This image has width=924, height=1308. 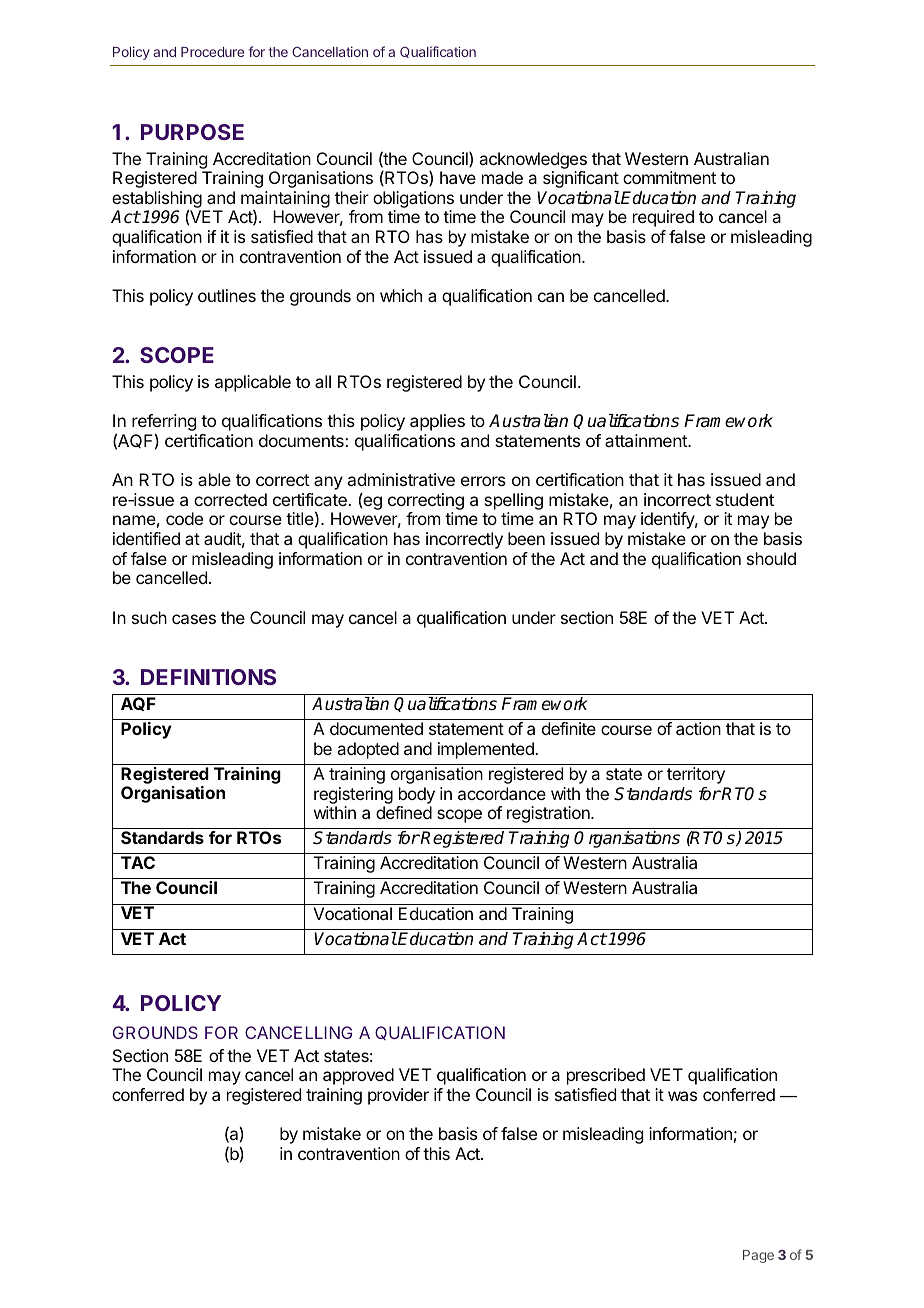 What do you see at coordinates (212, 52) in the image?
I see `Procedure` at bounding box center [212, 52].
